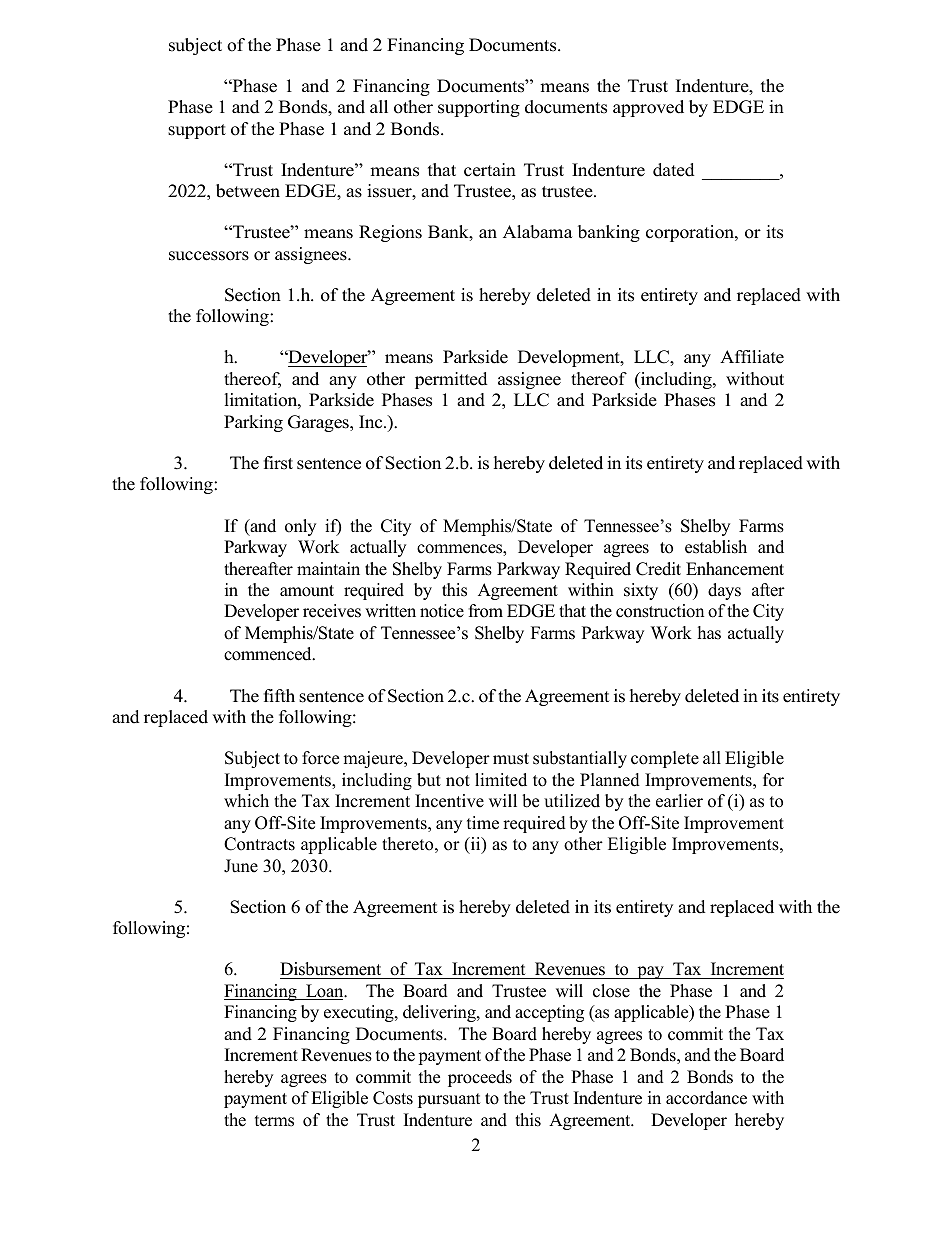 The height and width of the screenshot is (1233, 952). What do you see at coordinates (246, 801) in the screenshot?
I see `which` at bounding box center [246, 801].
